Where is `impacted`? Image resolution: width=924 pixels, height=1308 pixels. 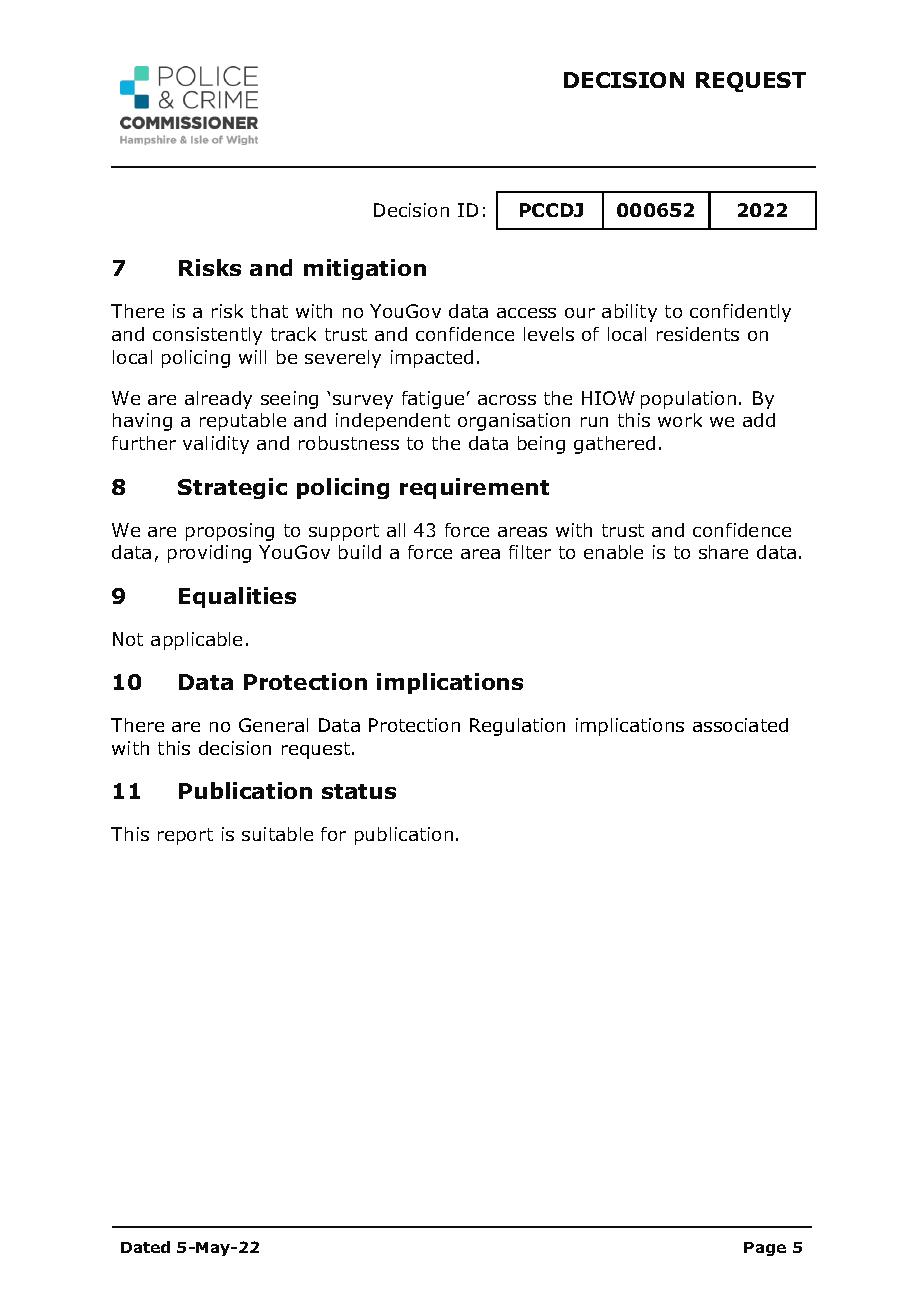
impacted is located at coordinates (432, 359).
